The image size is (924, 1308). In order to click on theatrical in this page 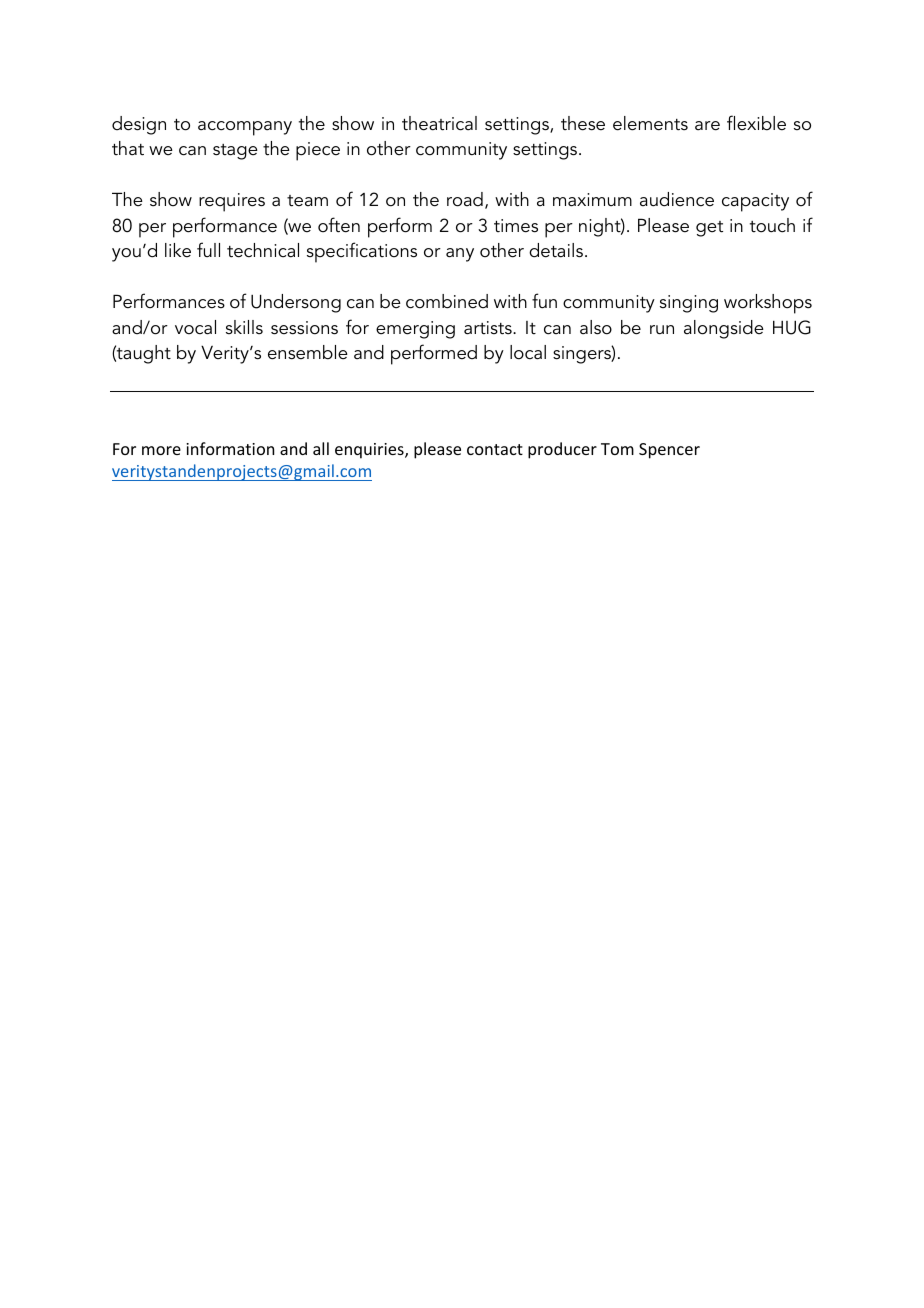, I will do `click(439, 123)`.
